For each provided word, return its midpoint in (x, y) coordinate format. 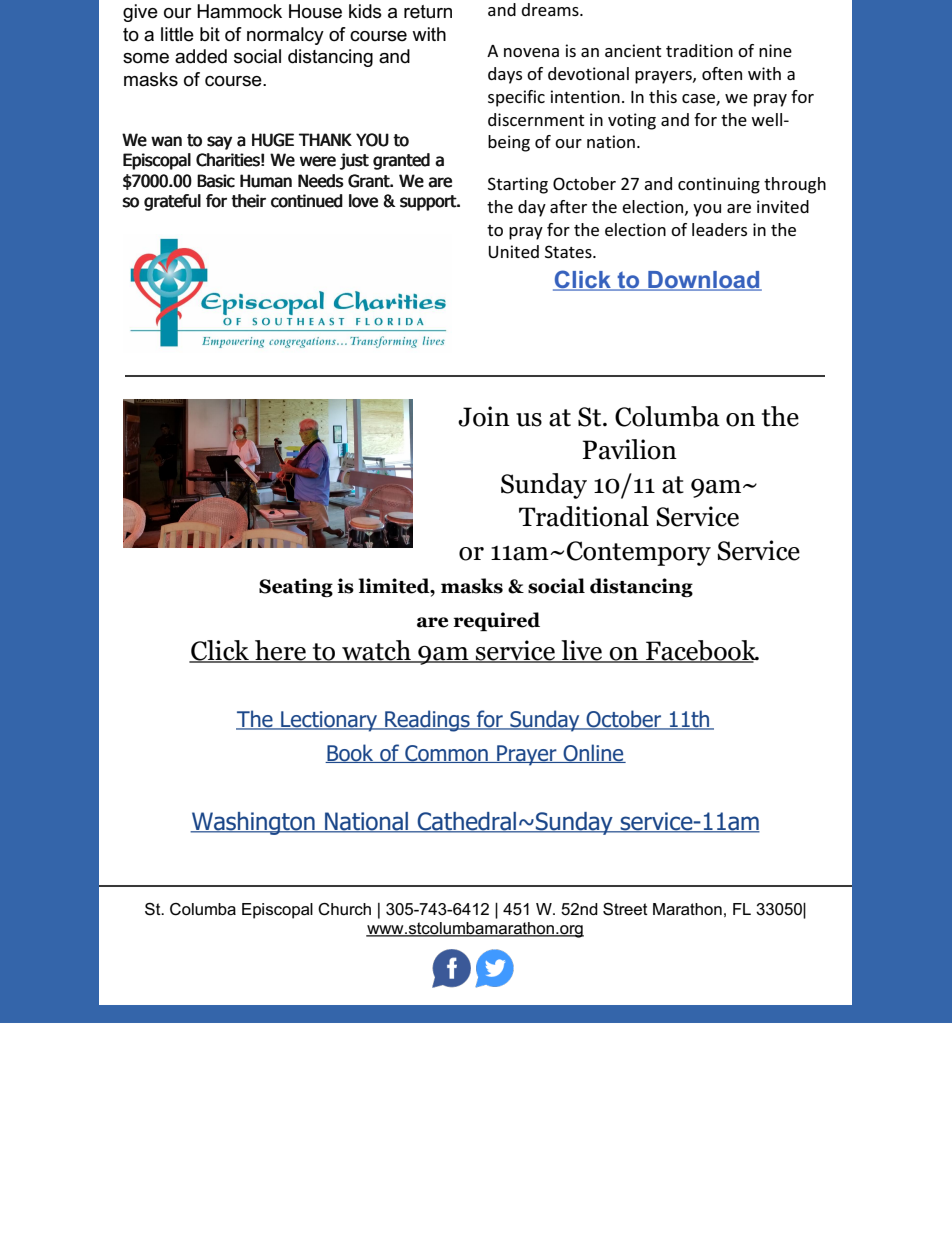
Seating (296, 587)
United (513, 251)
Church (344, 909)
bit (210, 34)
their (248, 201)
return (428, 12)
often (722, 73)
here (280, 651)
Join (484, 416)
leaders (719, 229)
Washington (253, 823)
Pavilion (630, 449)
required (496, 621)
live (582, 651)
